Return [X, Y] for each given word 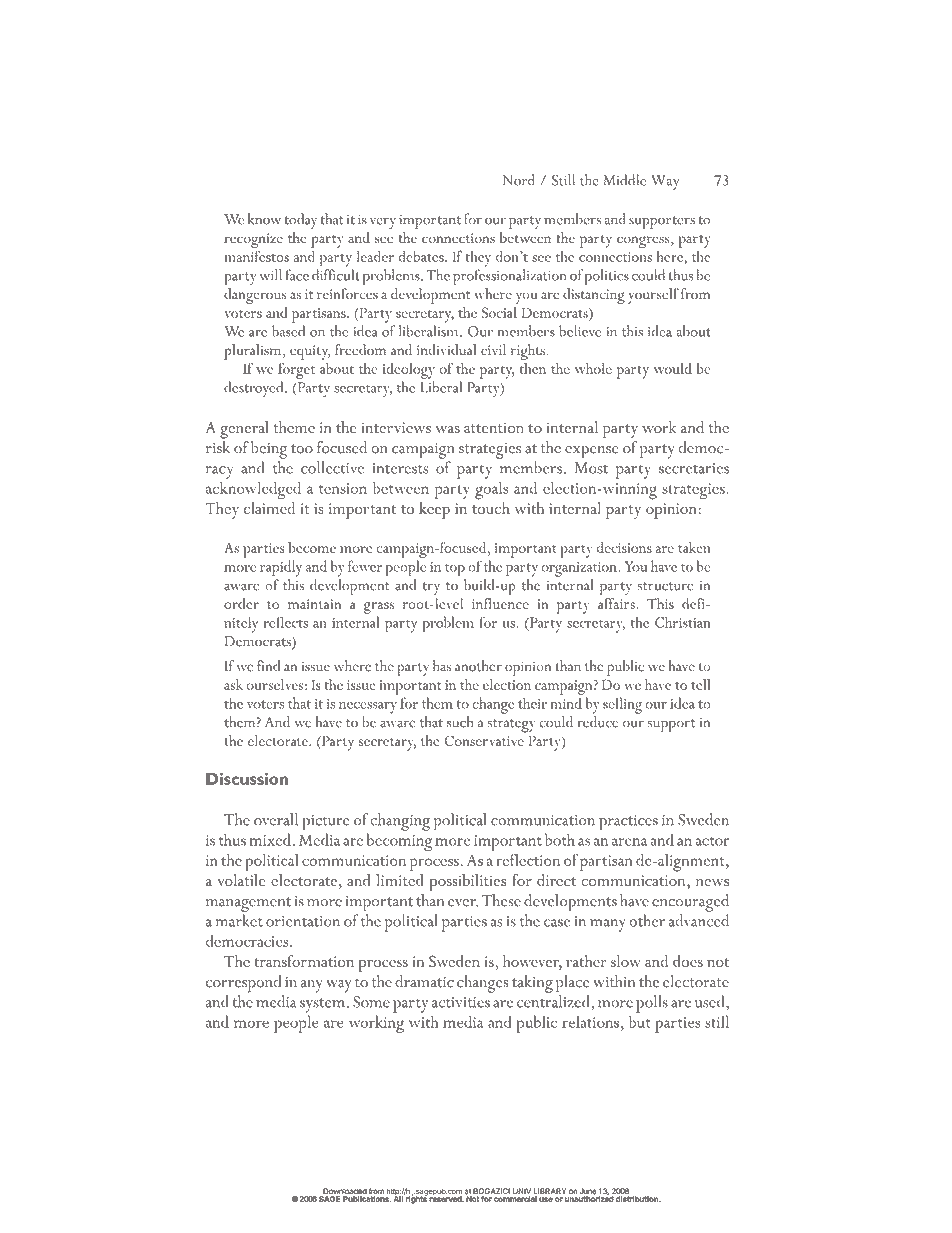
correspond [243, 984]
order [241, 603]
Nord [518, 180]
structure [665, 586]
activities [461, 1002]
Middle [625, 180]
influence [500, 603]
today [300, 221]
